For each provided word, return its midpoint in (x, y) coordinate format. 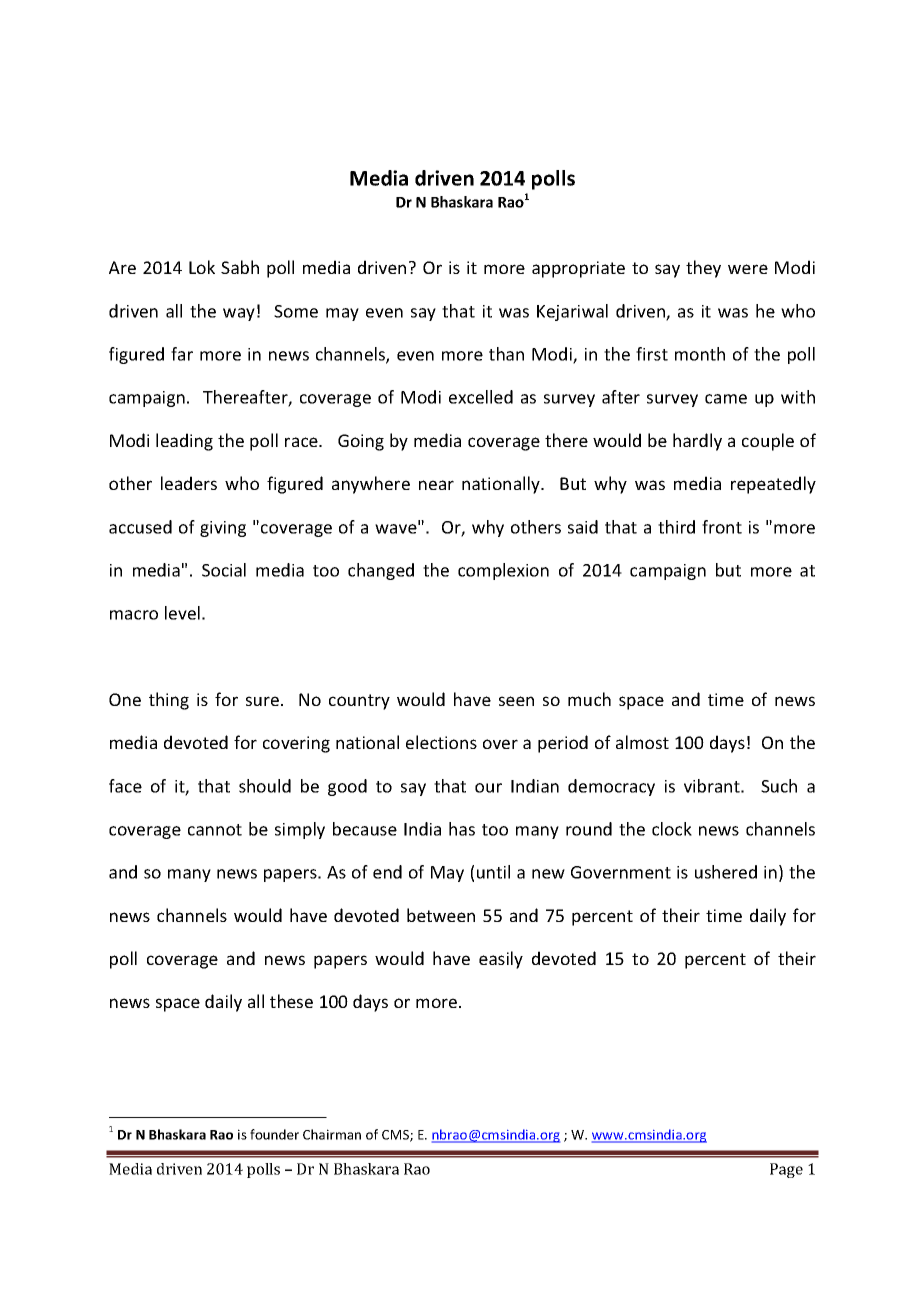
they (703, 269)
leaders (189, 483)
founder (274, 1134)
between (441, 915)
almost (642, 742)
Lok (202, 267)
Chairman (332, 1134)
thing (169, 701)
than (506, 354)
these (291, 1001)
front (722, 527)
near (436, 485)
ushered (726, 872)
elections (441, 742)
